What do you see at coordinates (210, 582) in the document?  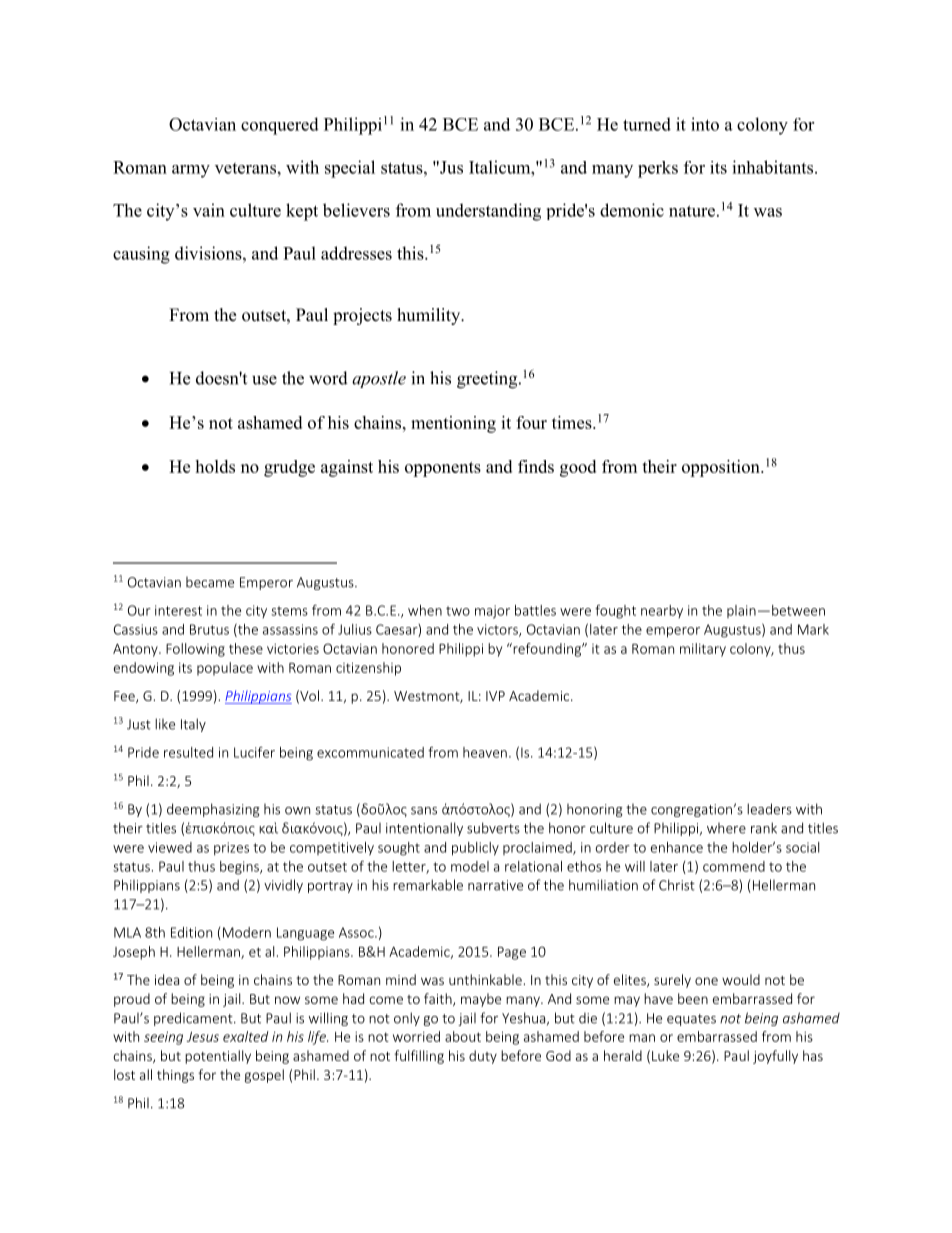 I see `became` at bounding box center [210, 582].
